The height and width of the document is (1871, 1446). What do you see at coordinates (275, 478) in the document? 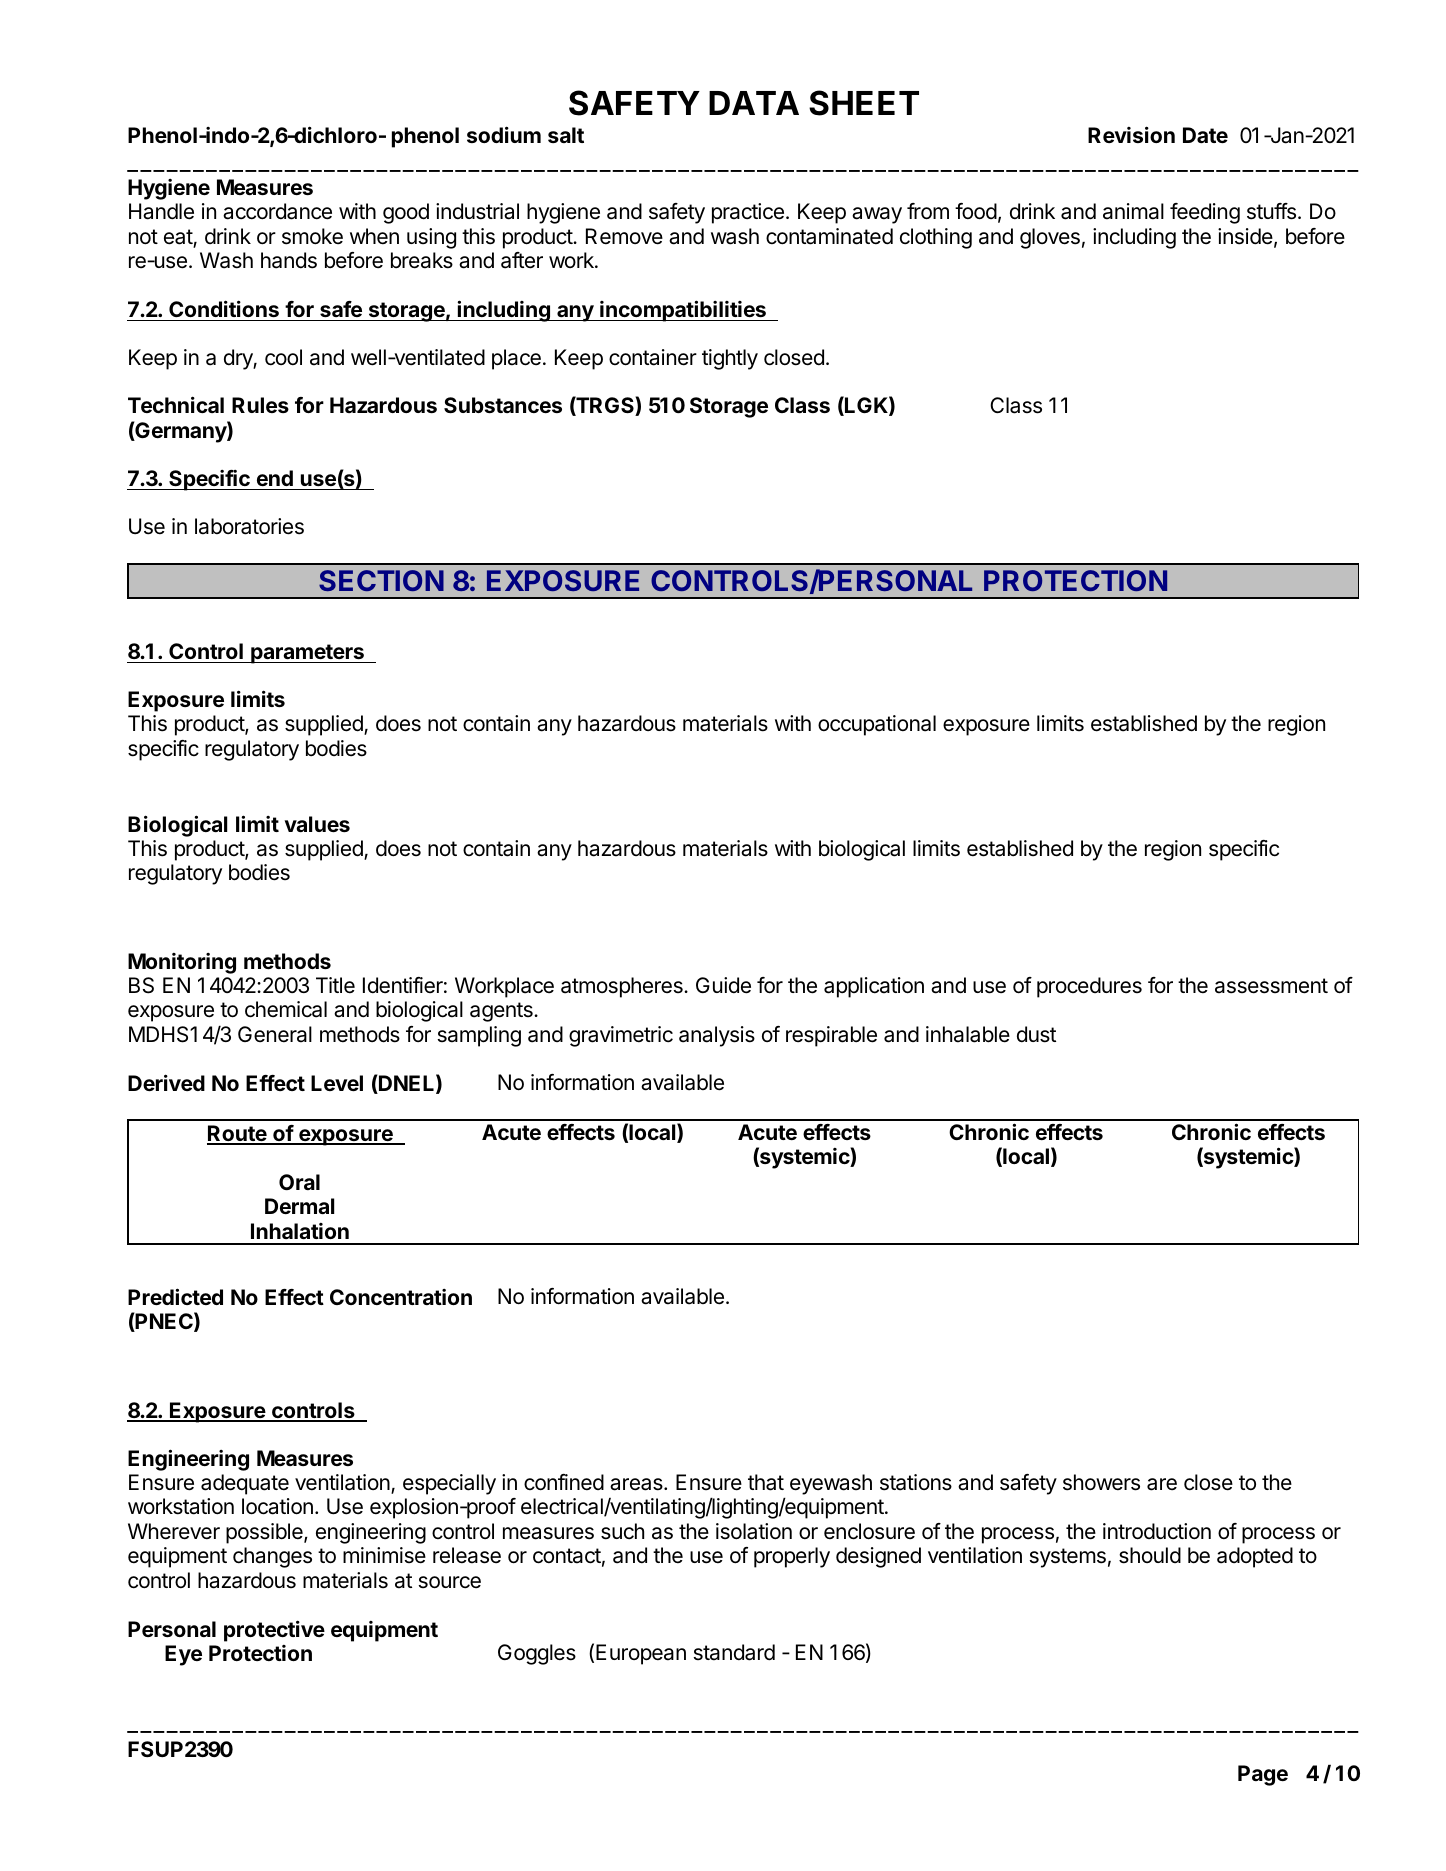
I see `end` at bounding box center [275, 478].
